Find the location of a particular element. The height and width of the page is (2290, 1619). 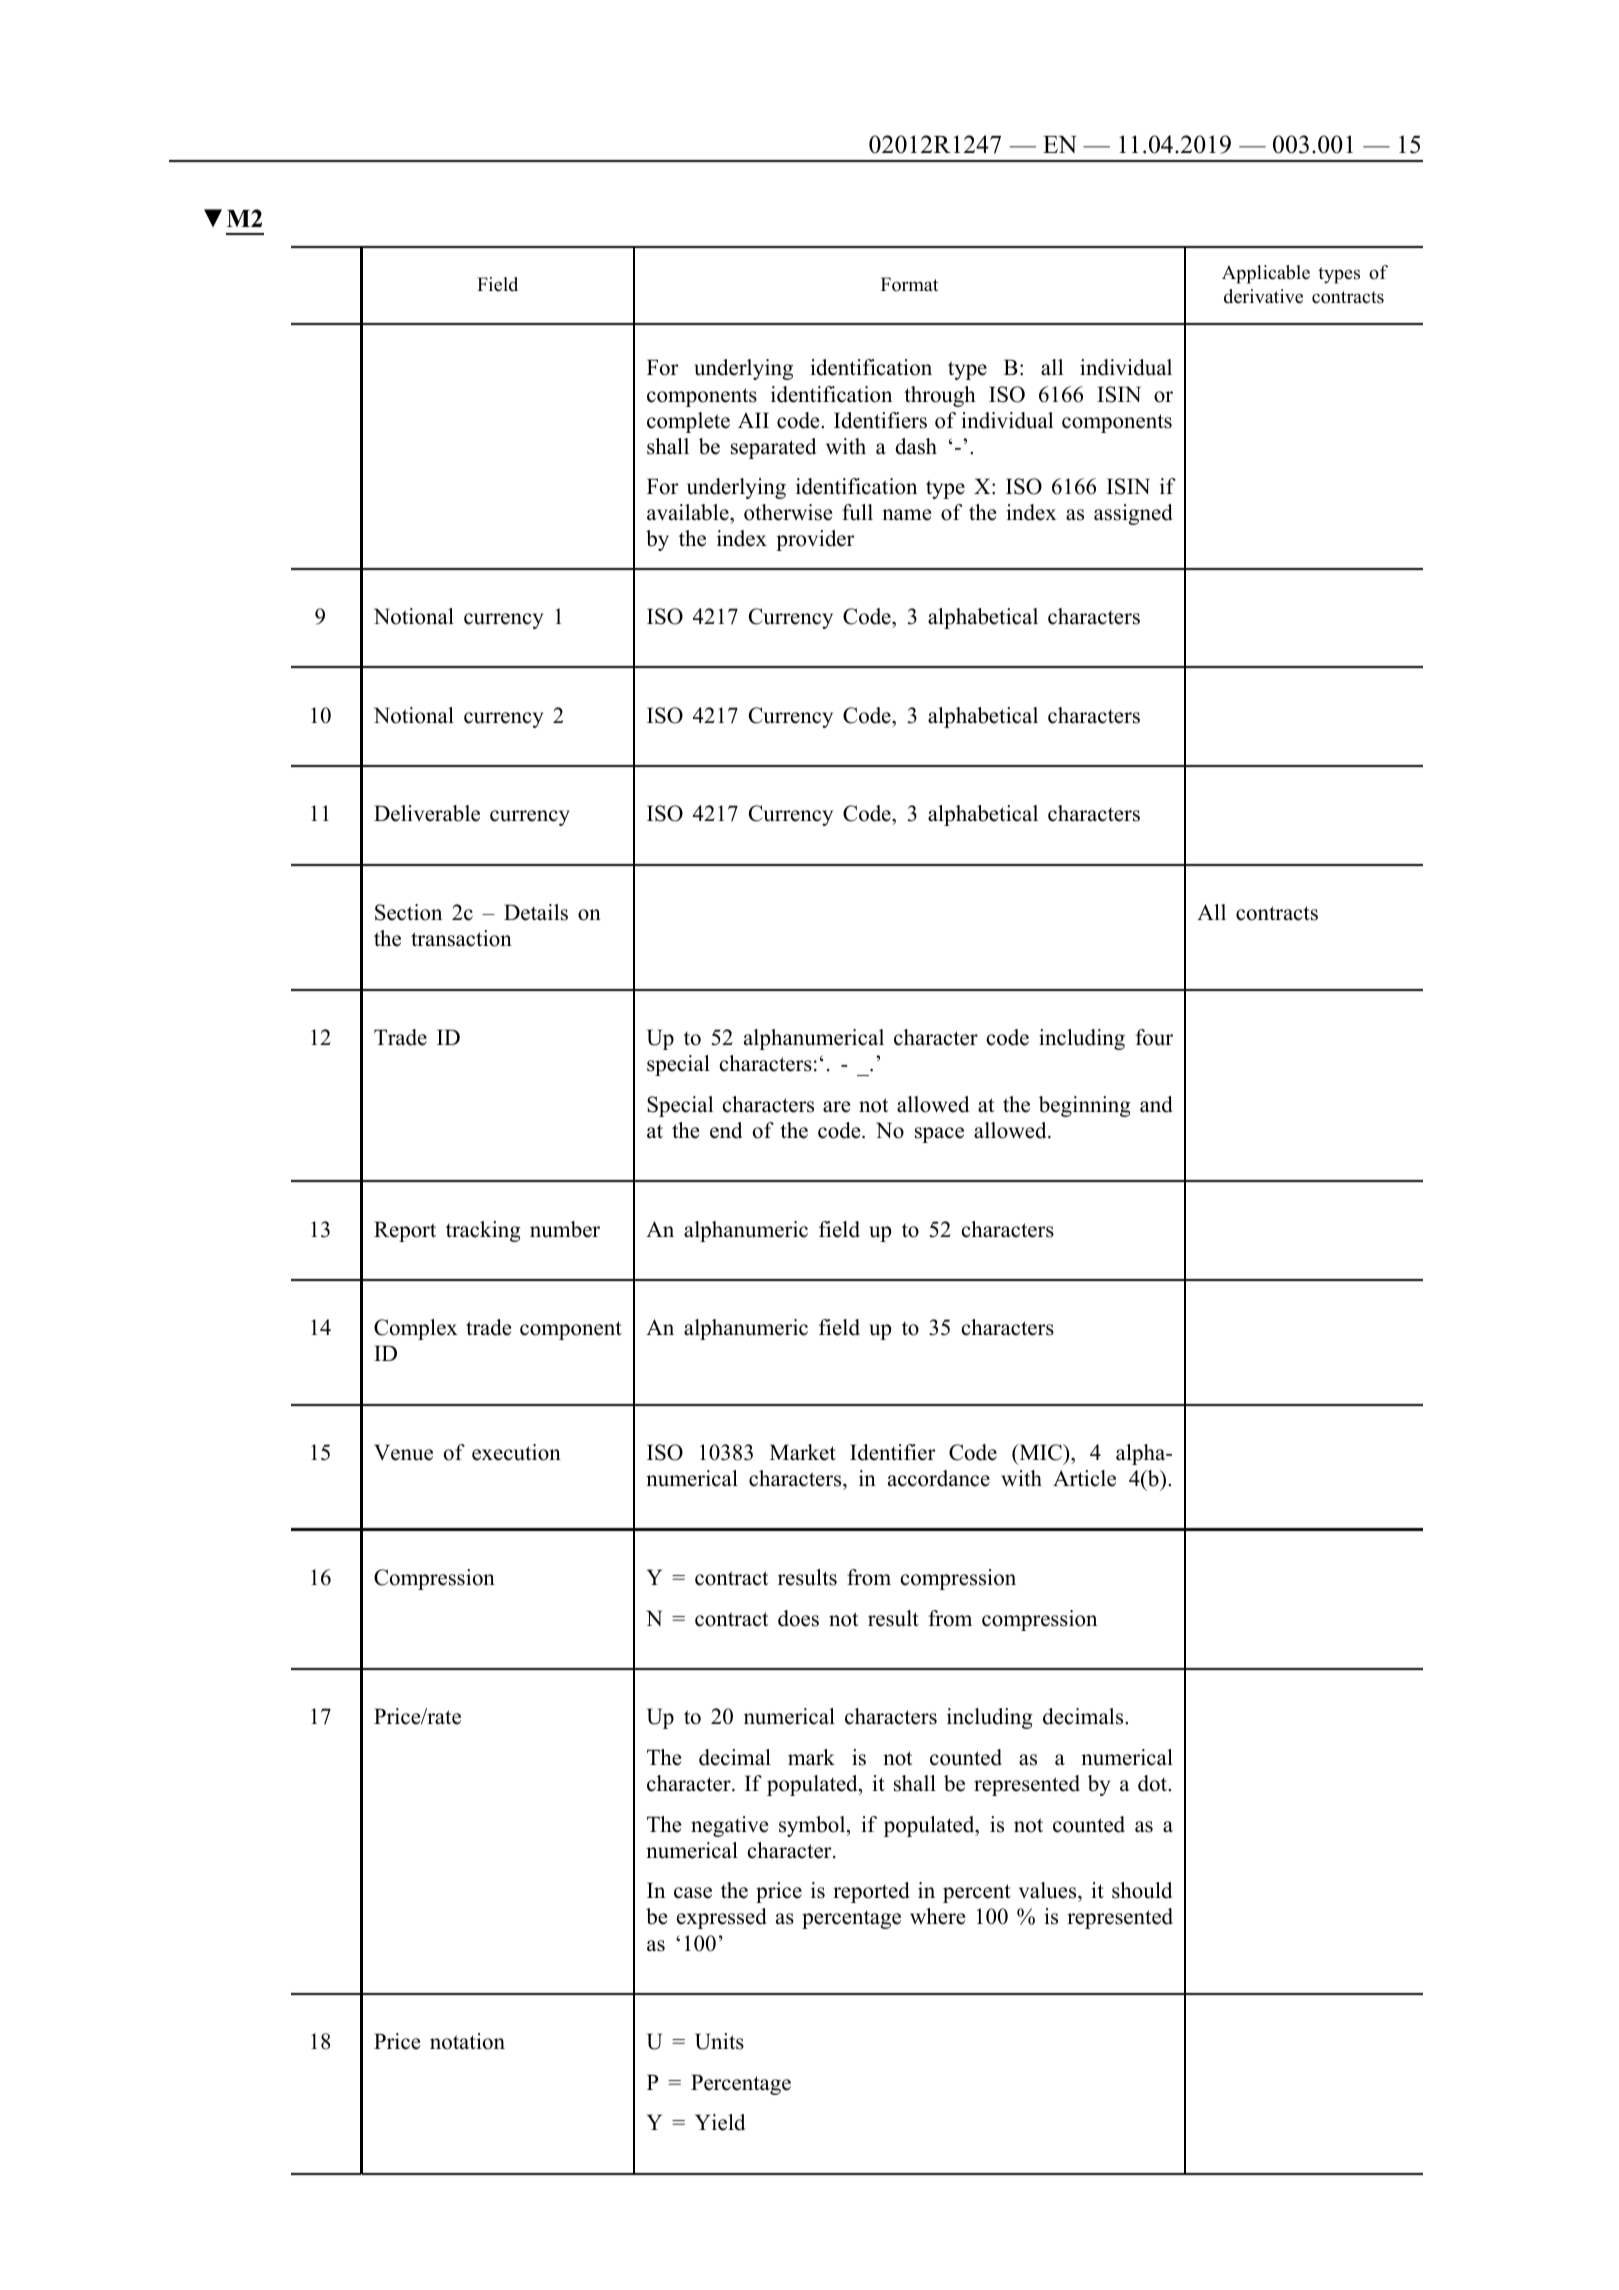

complete is located at coordinates (688, 422).
